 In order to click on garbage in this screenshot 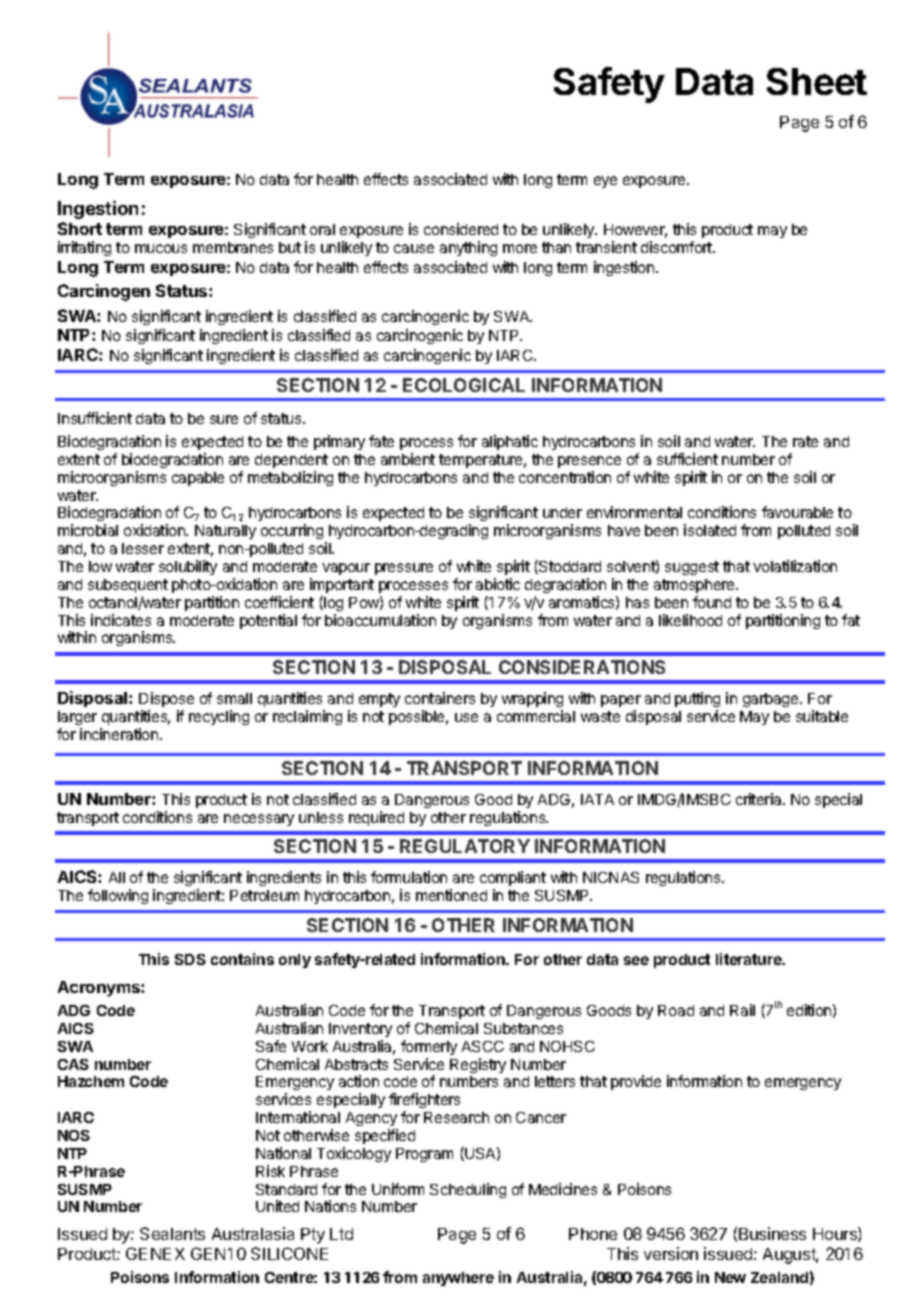, I will do `click(772, 700)`.
